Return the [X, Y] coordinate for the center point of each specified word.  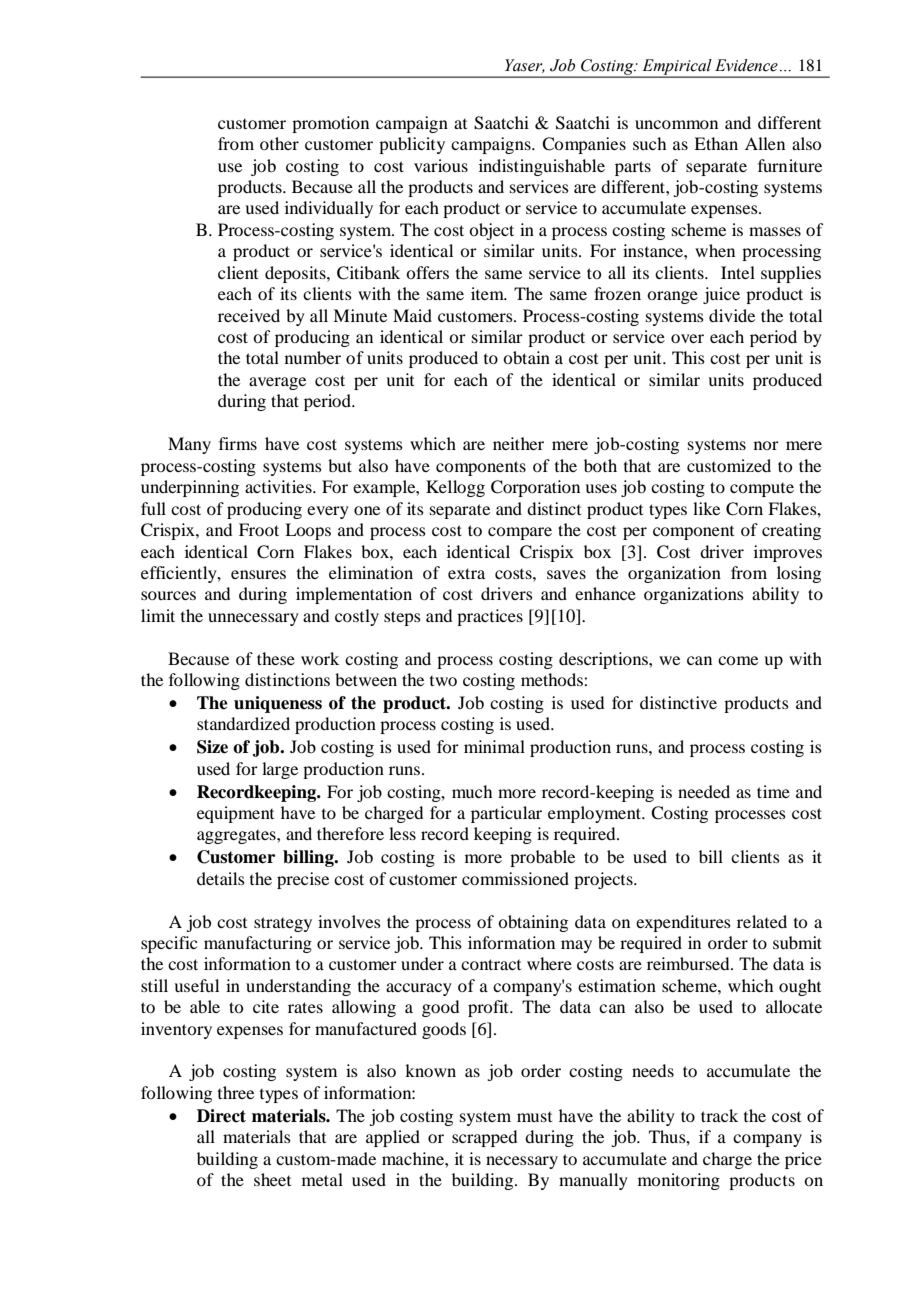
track [719, 1115]
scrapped [484, 1138]
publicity [412, 145]
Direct [221, 1116]
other [279, 143]
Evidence [746, 65]
